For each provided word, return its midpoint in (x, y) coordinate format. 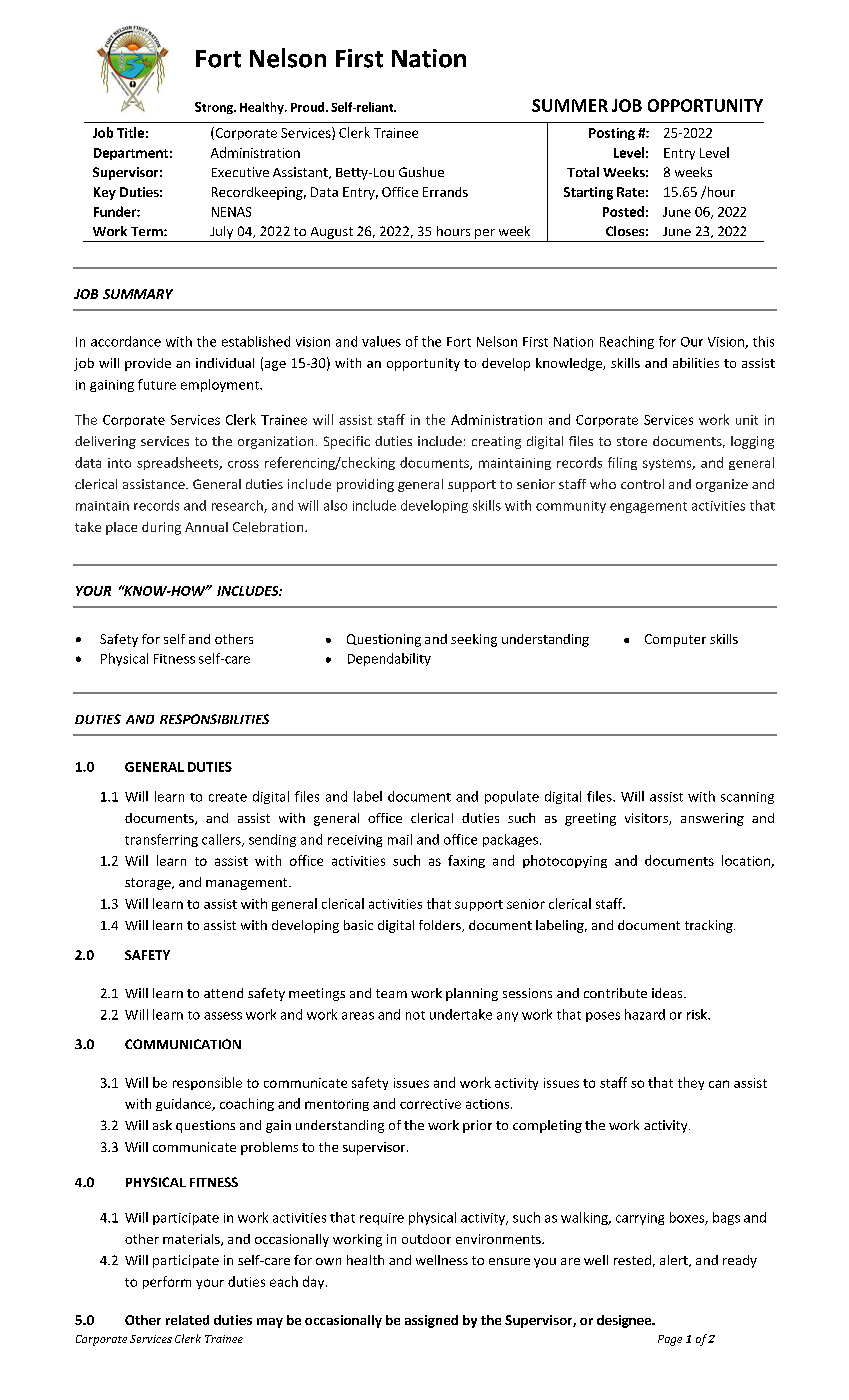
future (157, 384)
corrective (430, 1104)
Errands (445, 192)
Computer (675, 640)
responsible (207, 1083)
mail (400, 839)
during (161, 528)
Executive (240, 172)
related (187, 1320)
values (381, 341)
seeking (474, 640)
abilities (696, 363)
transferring (161, 840)
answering (712, 819)
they (691, 1083)
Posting (612, 134)
